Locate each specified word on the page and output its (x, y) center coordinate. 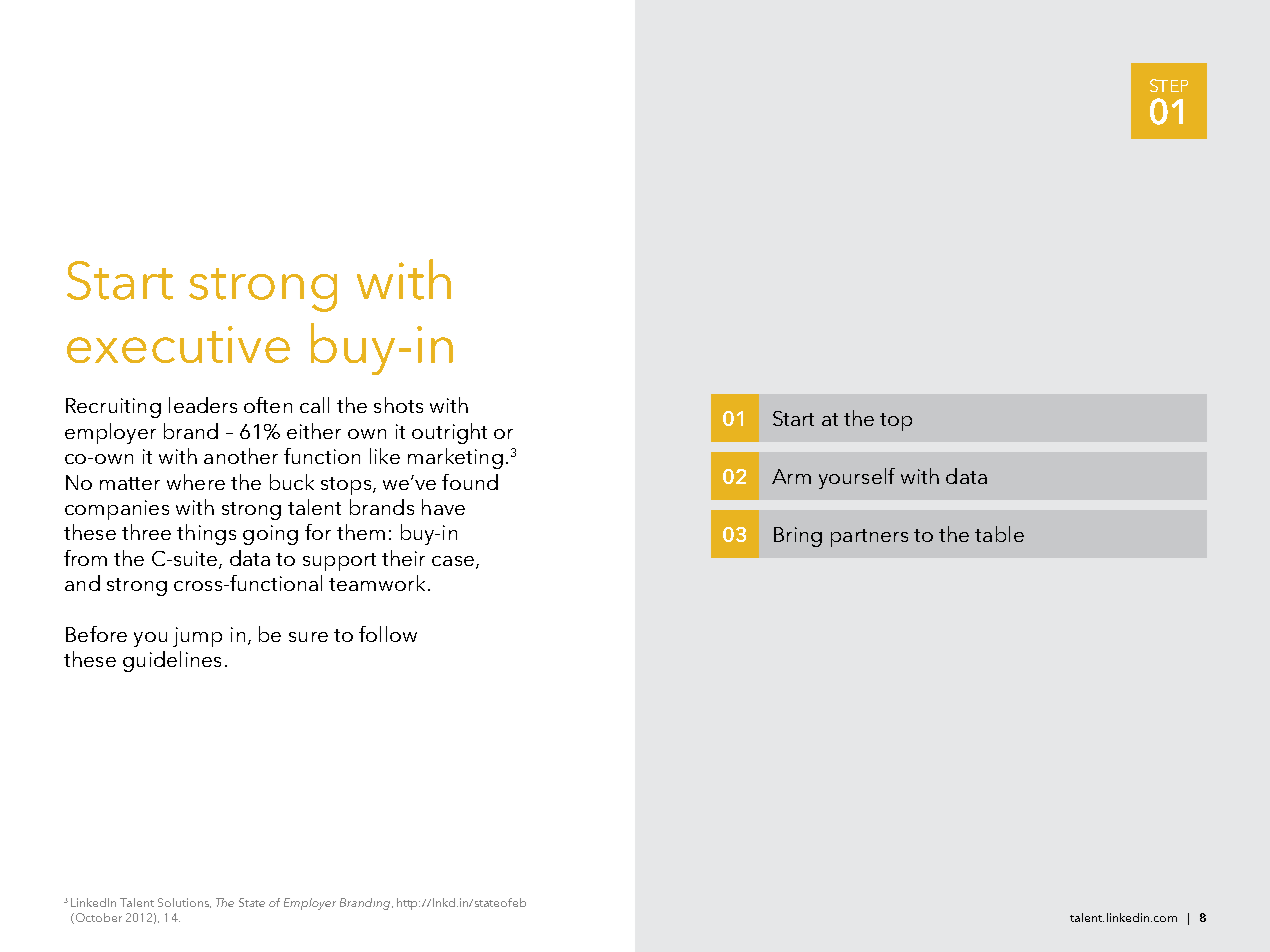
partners (869, 538)
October (97, 918)
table (999, 534)
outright (449, 433)
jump (197, 637)
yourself (857, 478)
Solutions (184, 903)
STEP (1169, 85)
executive (178, 344)
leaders (203, 405)
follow (388, 634)
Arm (791, 476)
